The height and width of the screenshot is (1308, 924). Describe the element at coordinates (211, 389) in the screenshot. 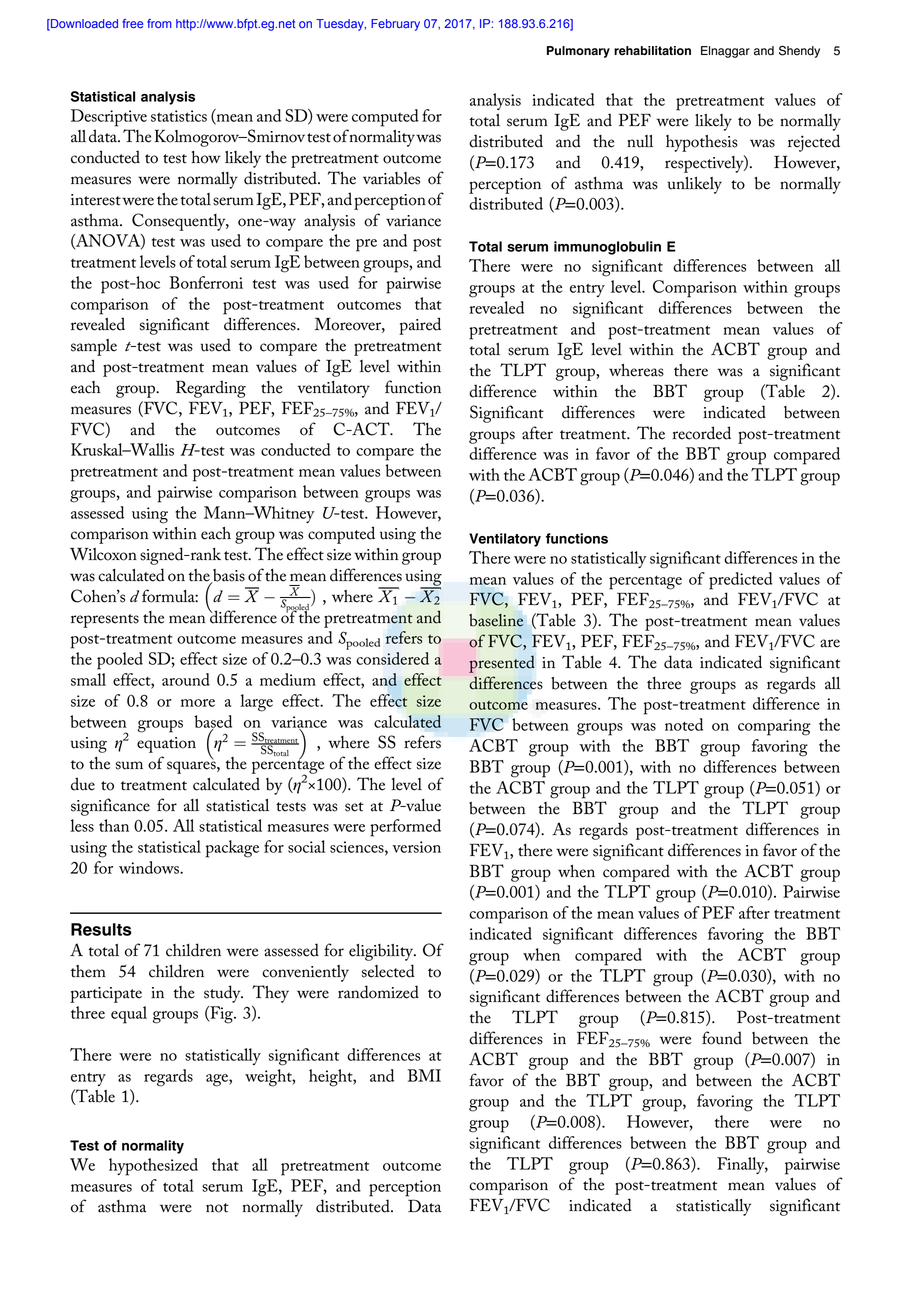

I see `Regarding` at that location.
